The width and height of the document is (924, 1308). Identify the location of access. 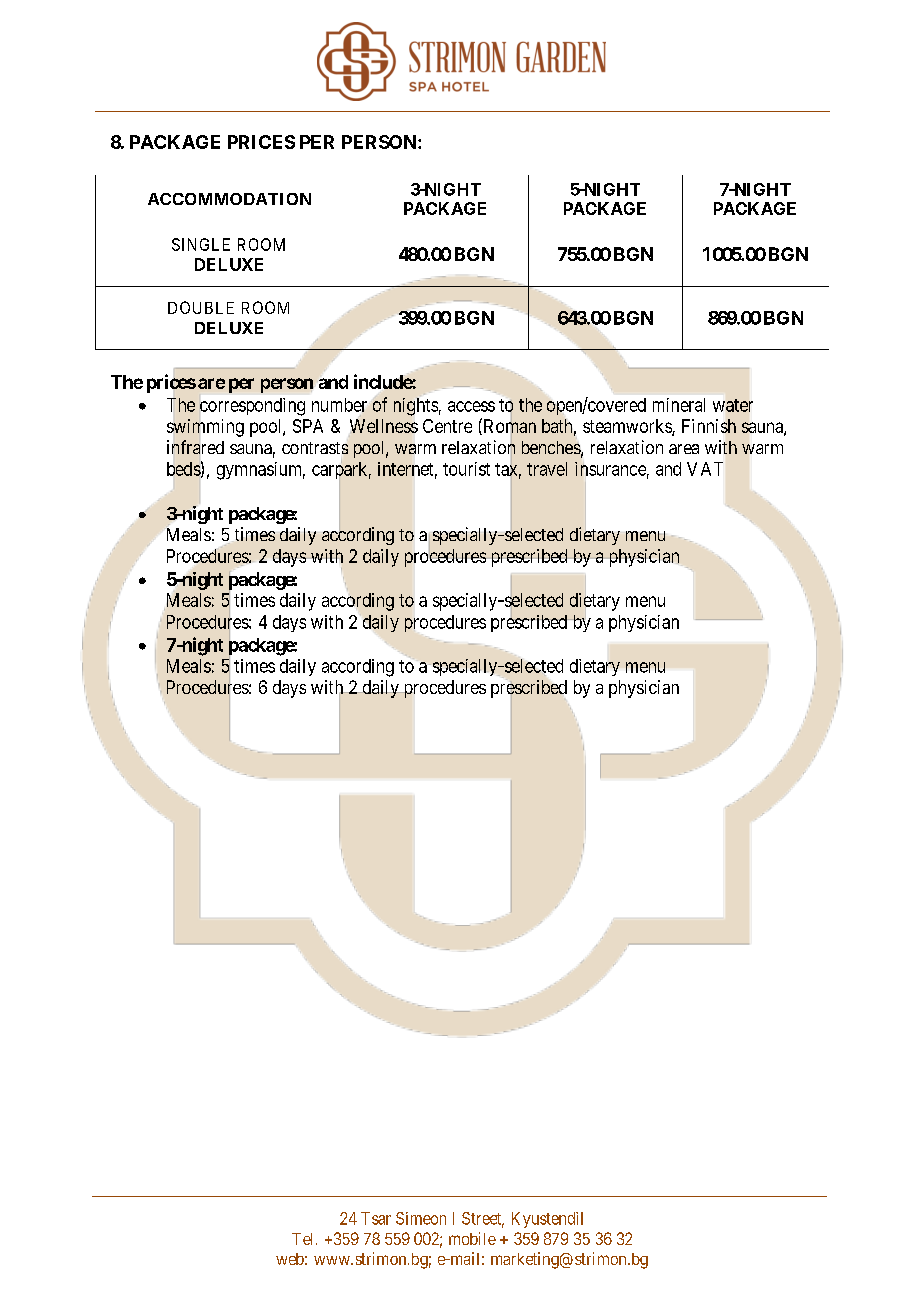
(471, 406).
